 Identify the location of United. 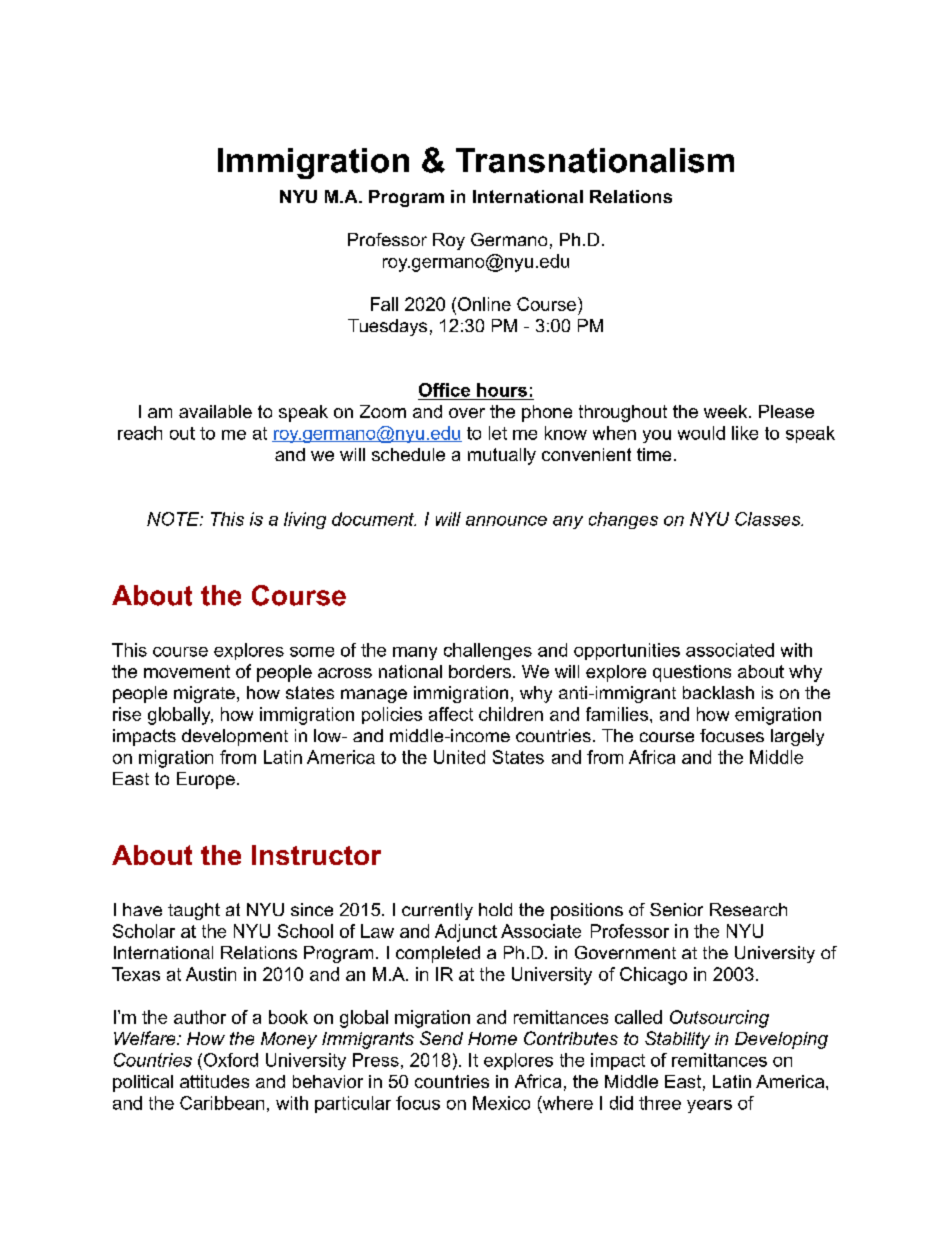
(459, 757).
